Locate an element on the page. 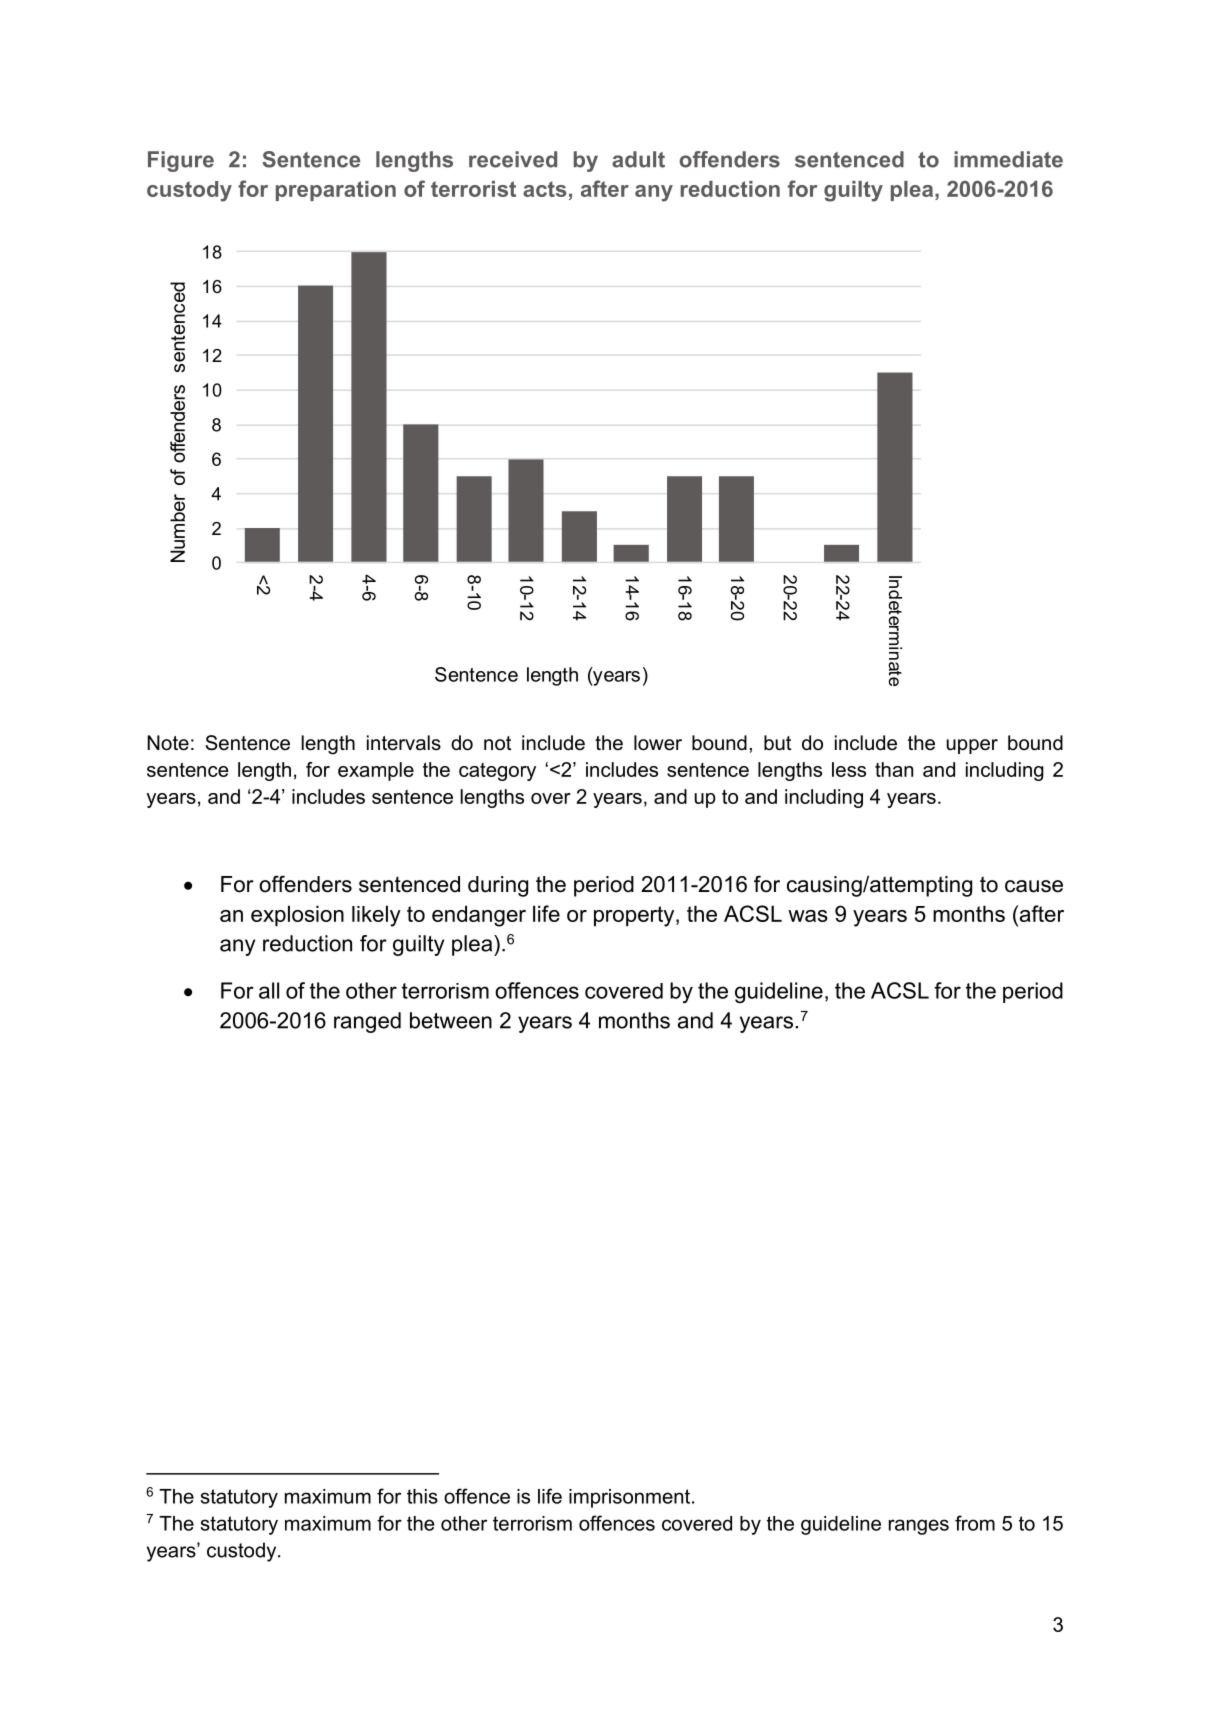 The image size is (1210, 1712). immediate is located at coordinates (1008, 159).
